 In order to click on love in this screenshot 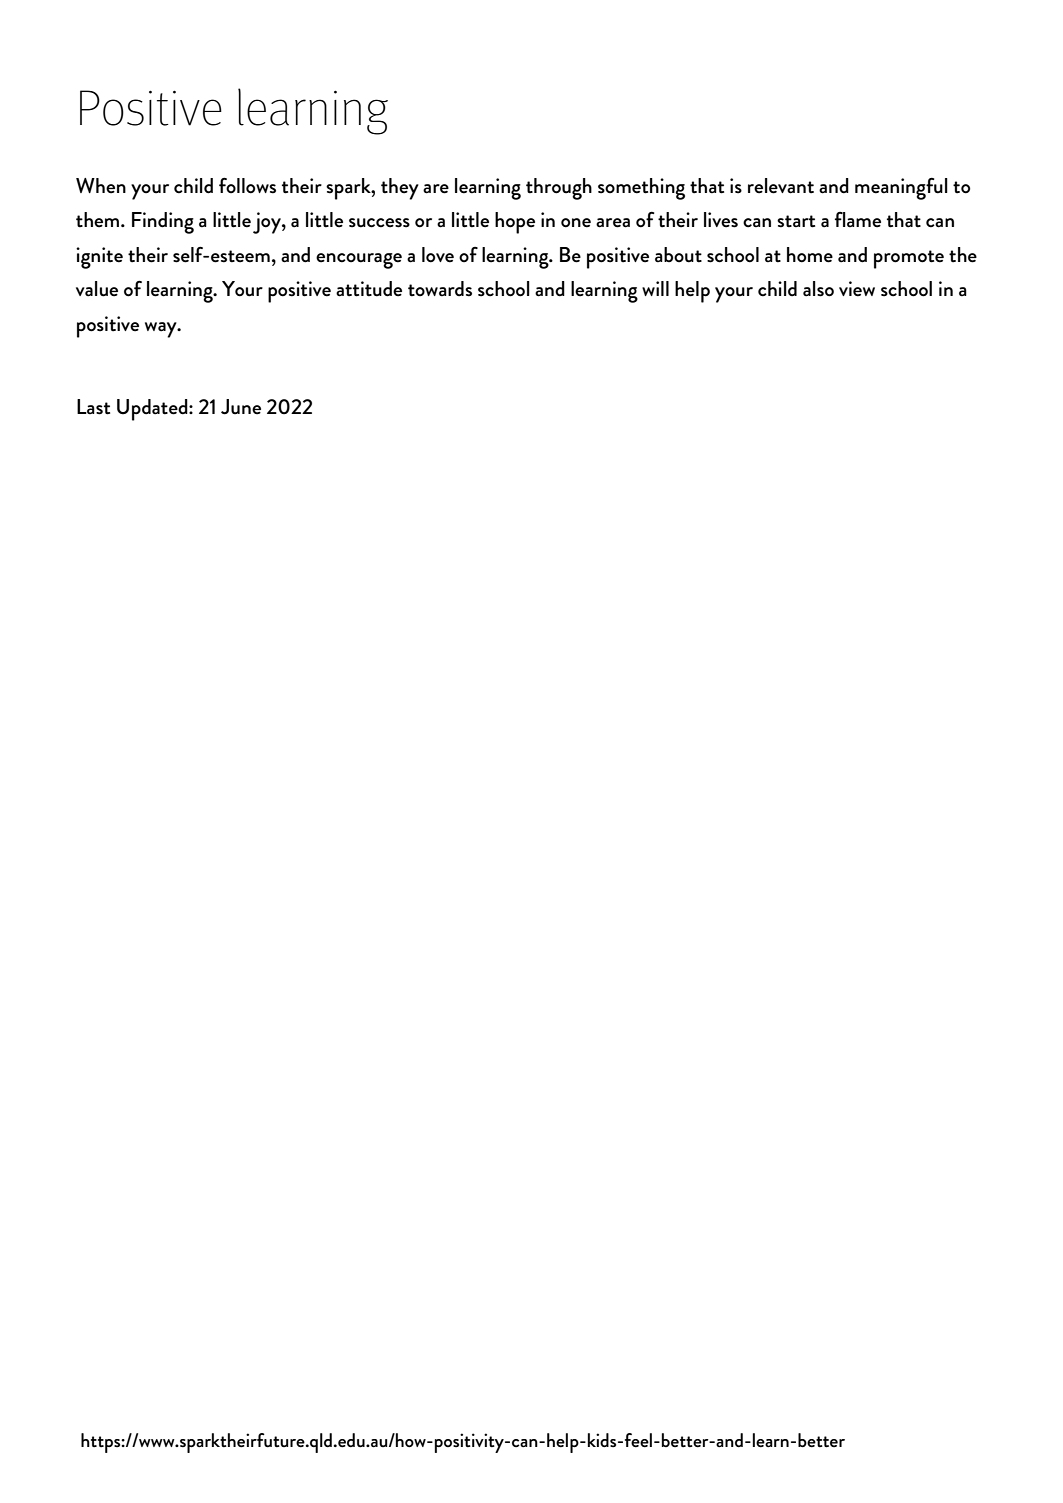, I will do `click(438, 255)`.
